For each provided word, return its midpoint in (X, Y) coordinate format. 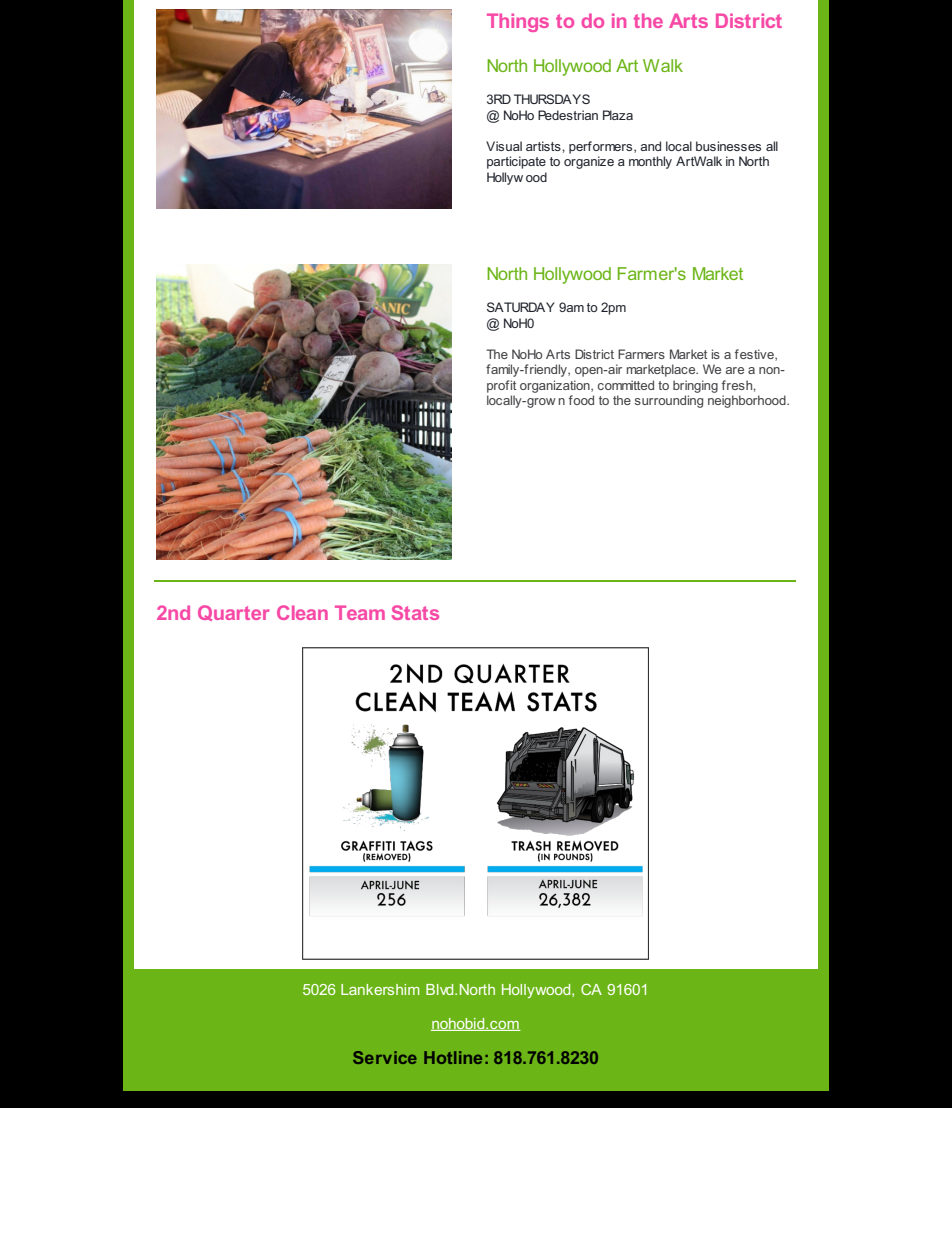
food (581, 400)
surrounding (669, 401)
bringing (695, 386)
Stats (415, 612)
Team (360, 612)
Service (385, 1057)
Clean (302, 612)
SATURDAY (521, 307)
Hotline (453, 1057)
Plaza (618, 115)
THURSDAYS (552, 99)
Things (518, 22)
